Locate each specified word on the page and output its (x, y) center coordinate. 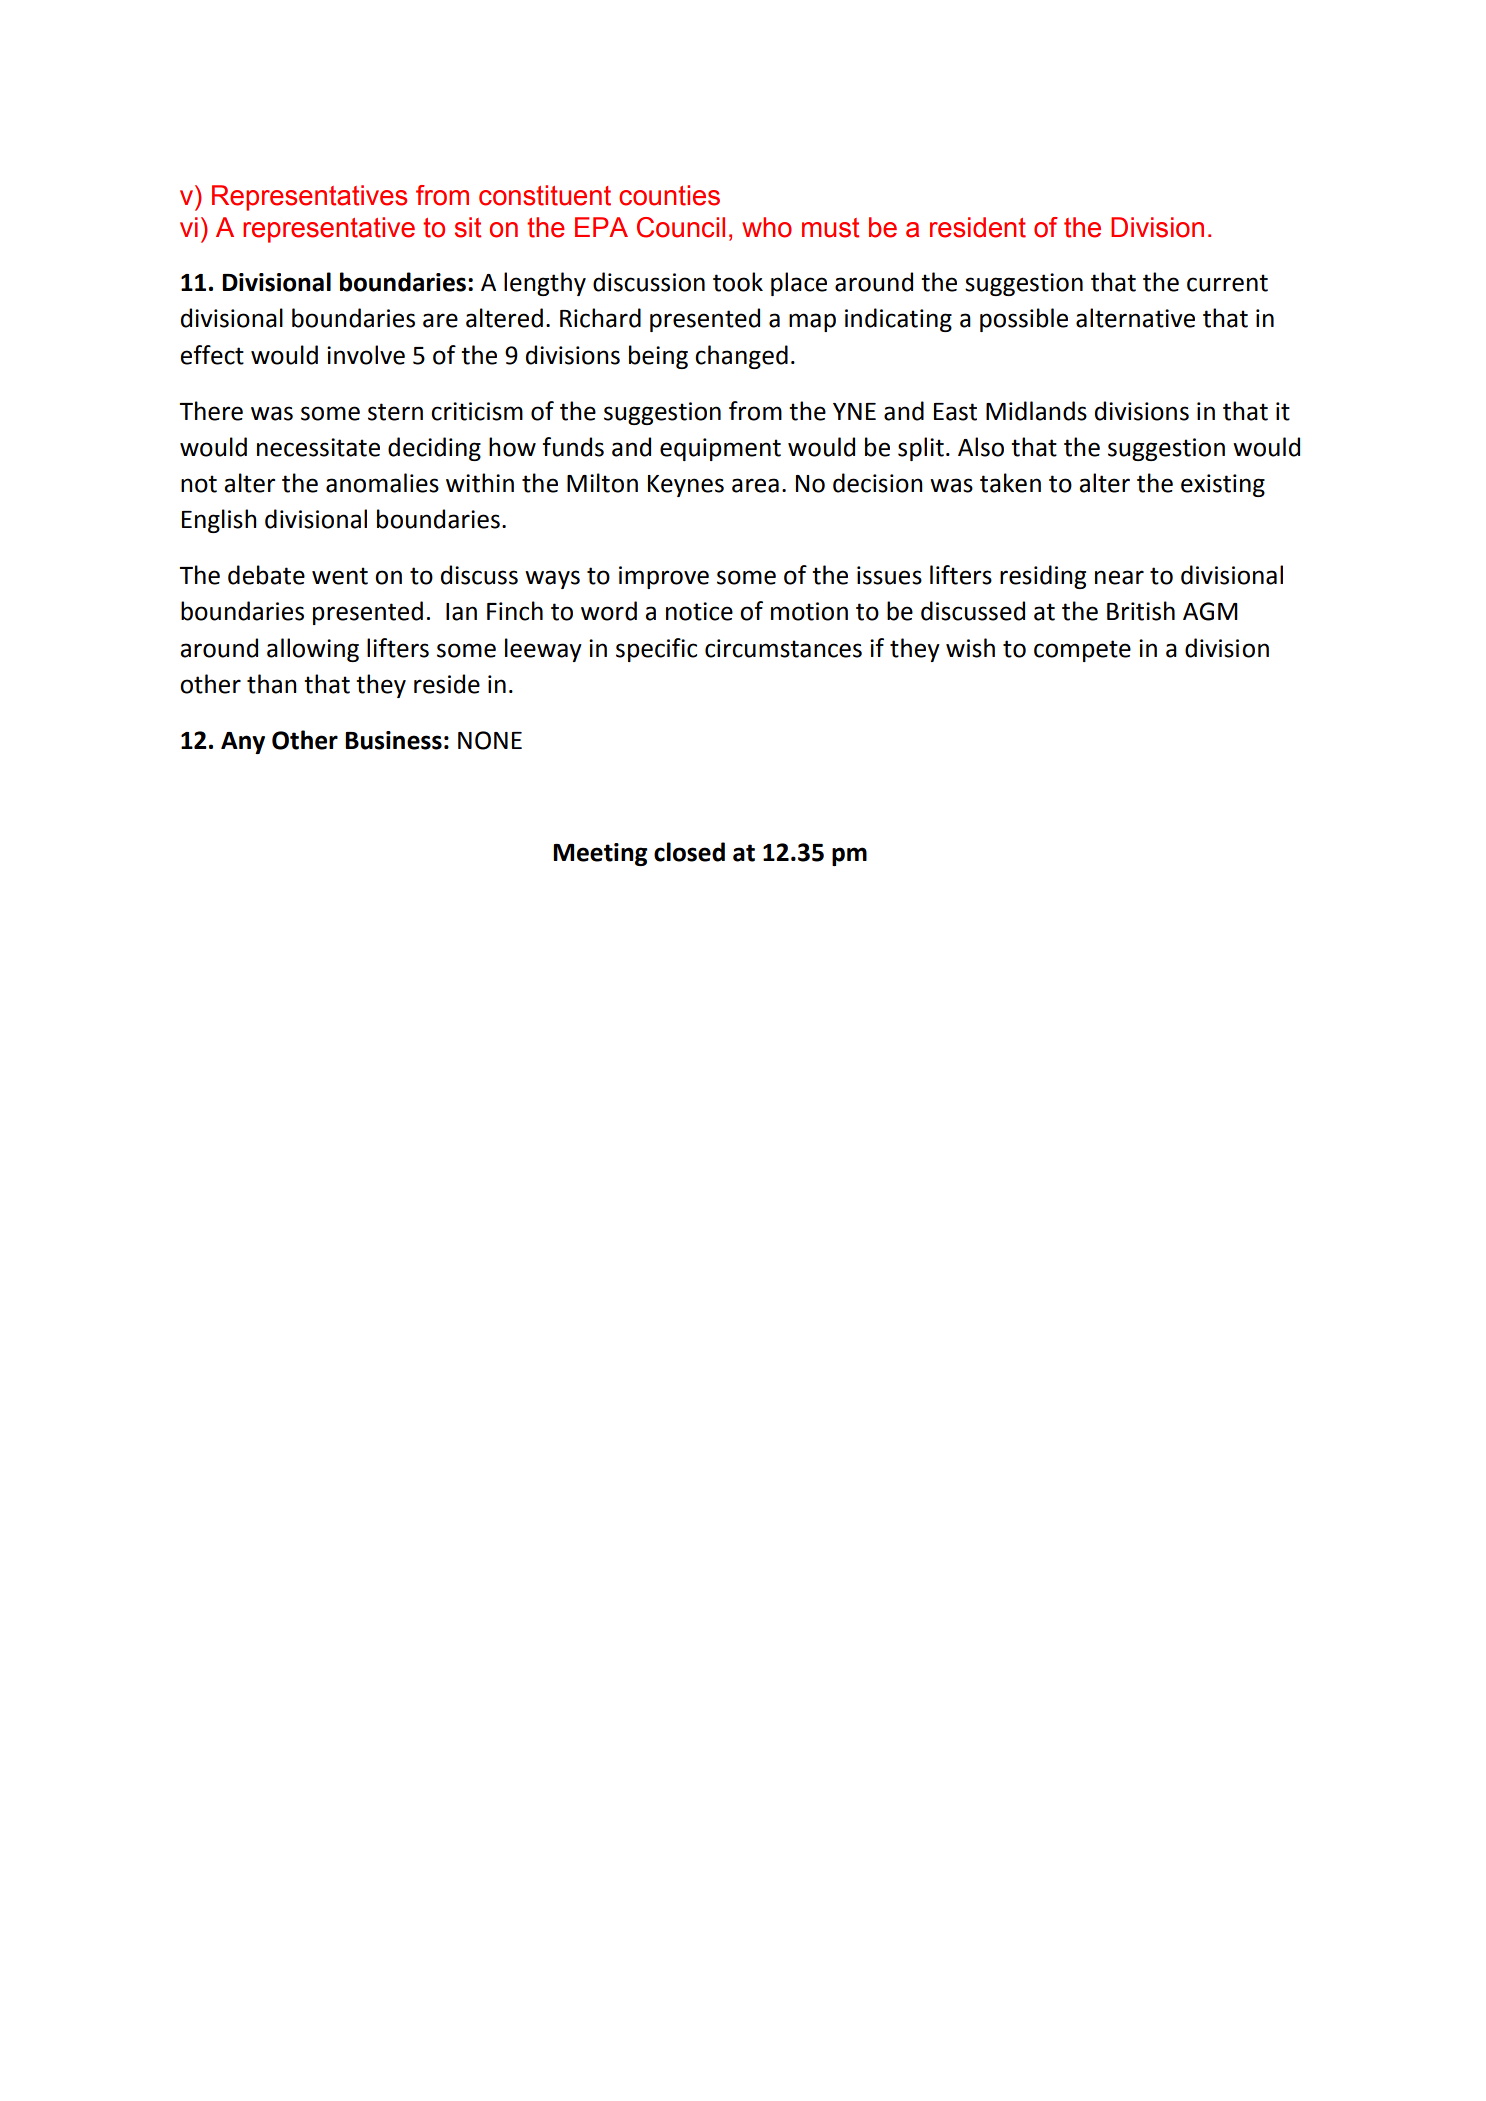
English (219, 521)
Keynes (686, 486)
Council (681, 227)
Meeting (600, 854)
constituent (545, 195)
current (1227, 283)
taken (1010, 483)
